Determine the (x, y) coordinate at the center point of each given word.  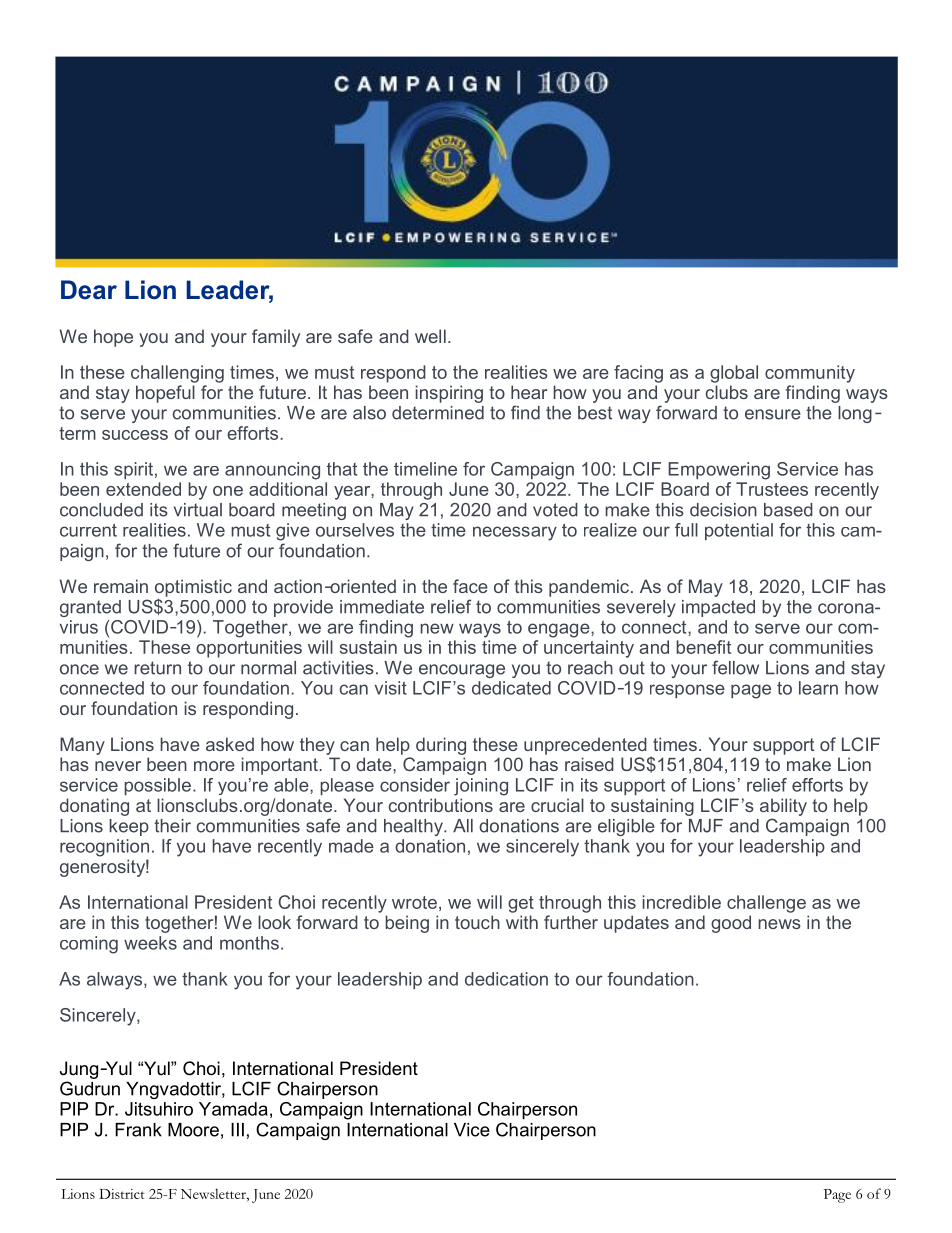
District (122, 1194)
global (734, 374)
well (430, 336)
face (470, 586)
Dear (89, 290)
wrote (414, 902)
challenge (766, 904)
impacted (718, 608)
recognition (104, 848)
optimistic (193, 589)
